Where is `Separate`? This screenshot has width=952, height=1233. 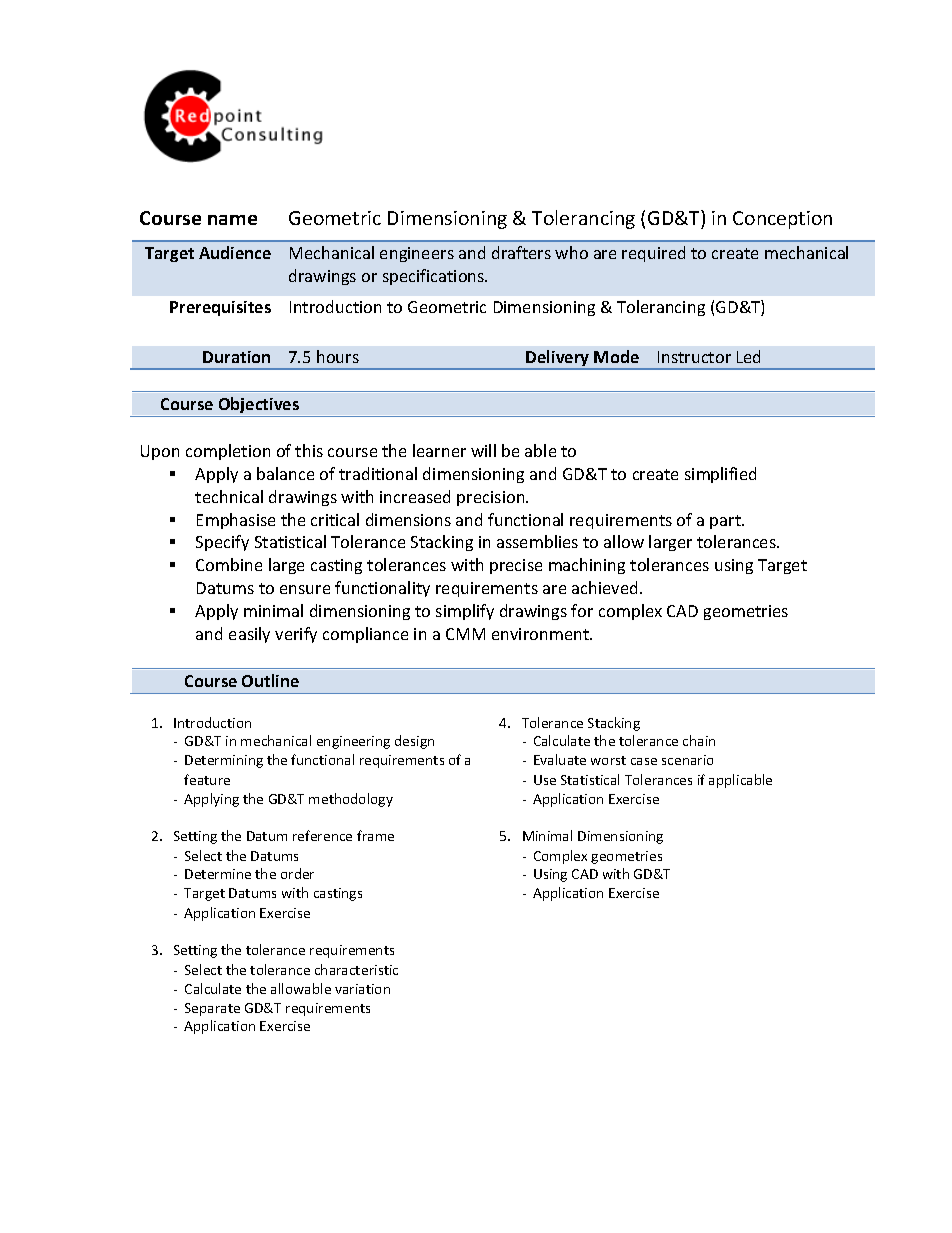 Separate is located at coordinates (212, 1009).
